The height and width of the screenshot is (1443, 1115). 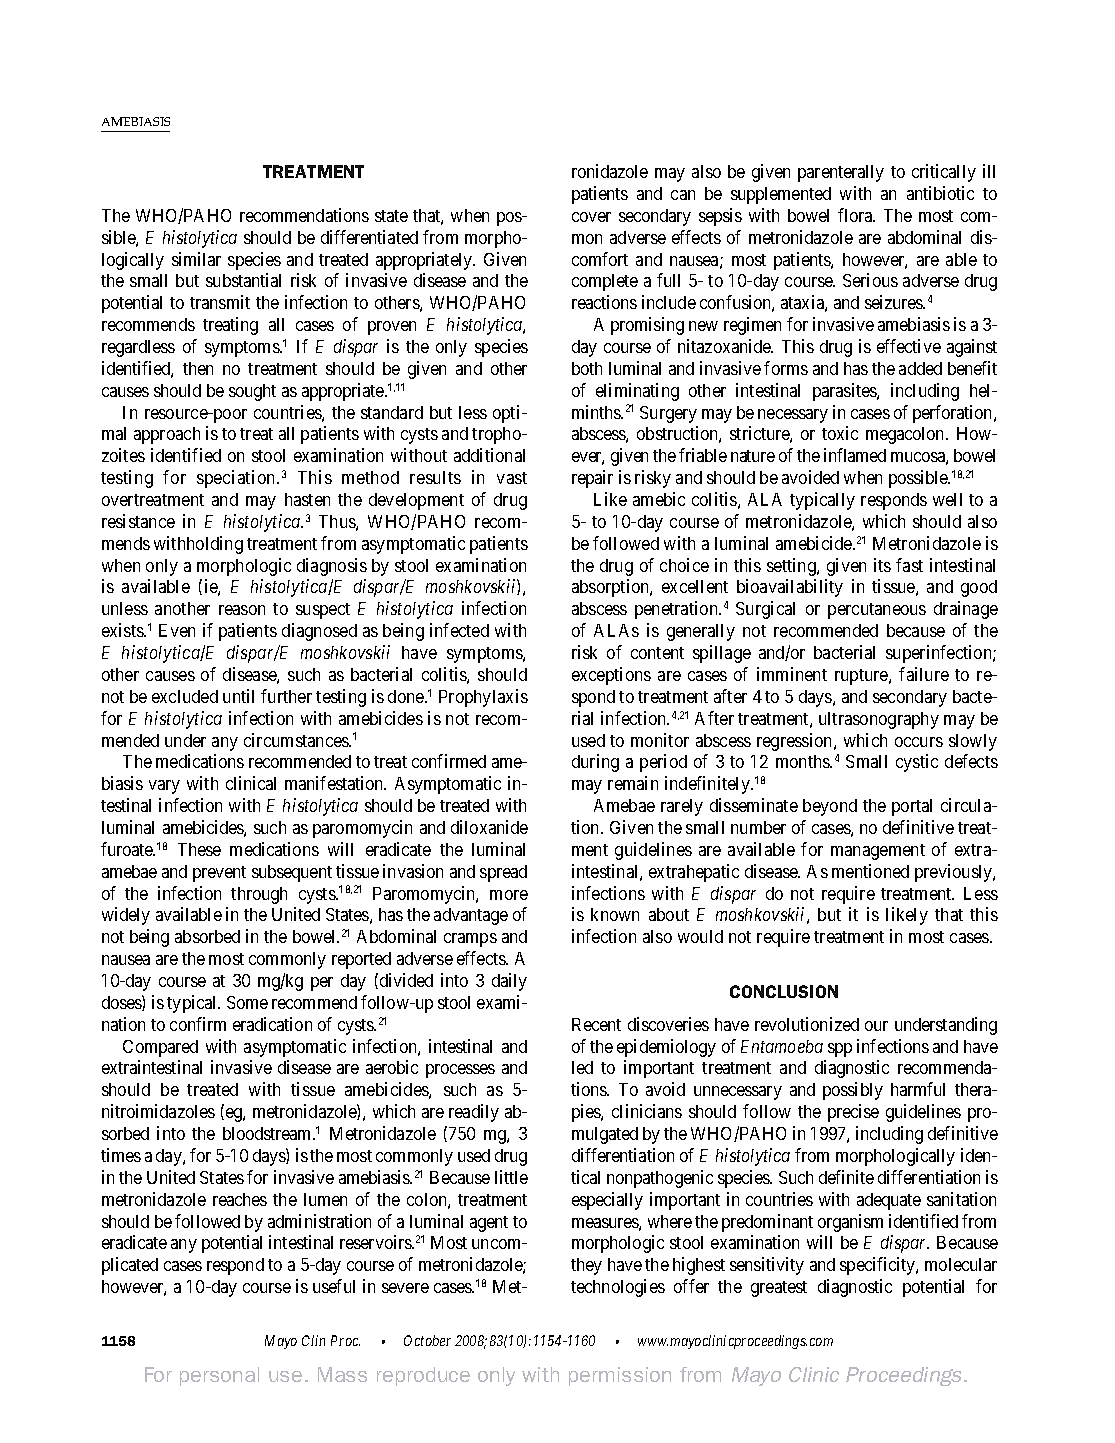 I want to click on greatest, so click(x=779, y=1289).
